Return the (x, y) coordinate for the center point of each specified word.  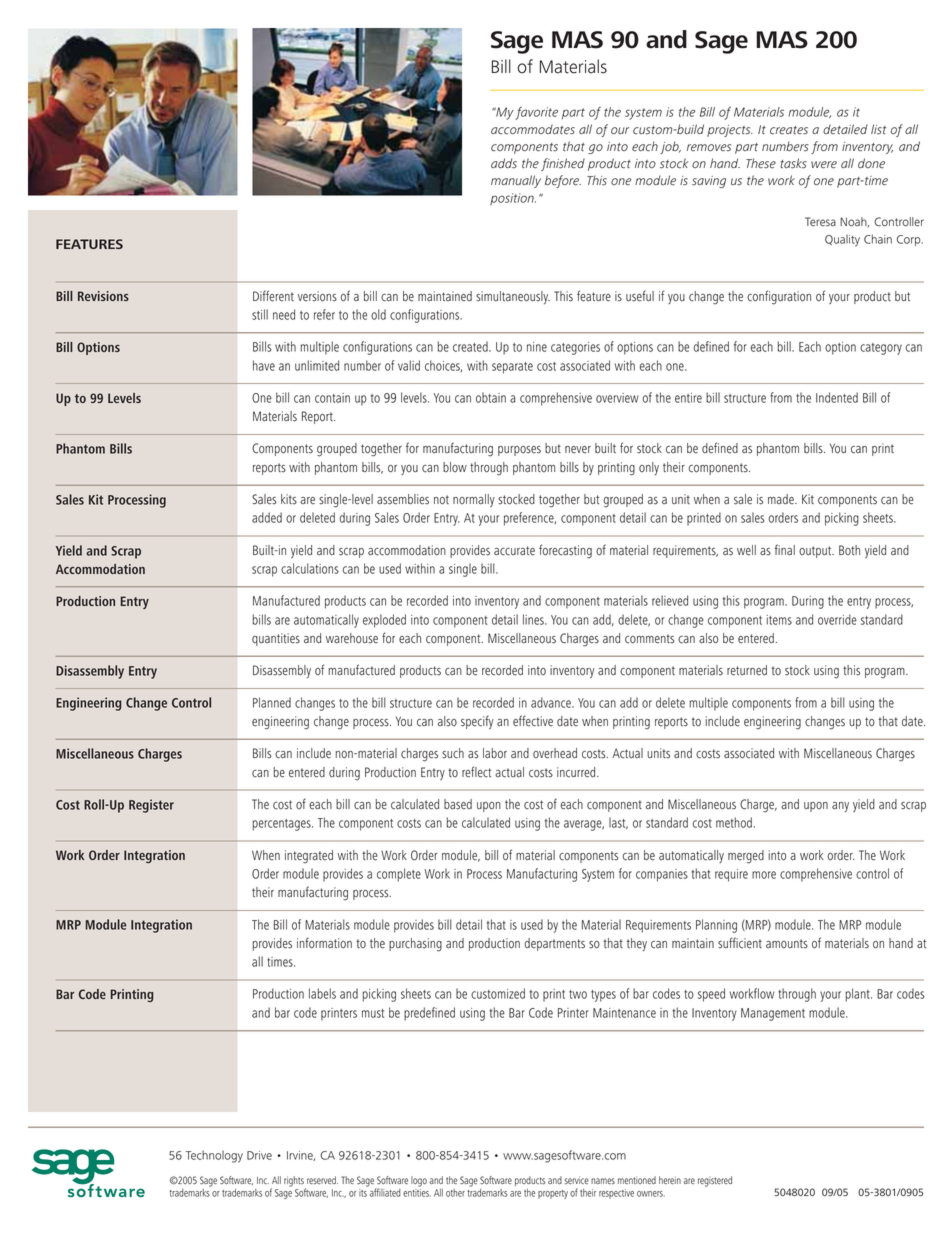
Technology (214, 1156)
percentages (283, 825)
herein (670, 1180)
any (840, 807)
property (553, 1194)
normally (474, 500)
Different (273, 296)
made (782, 499)
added (267, 517)
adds (504, 163)
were (824, 165)
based (458, 804)
